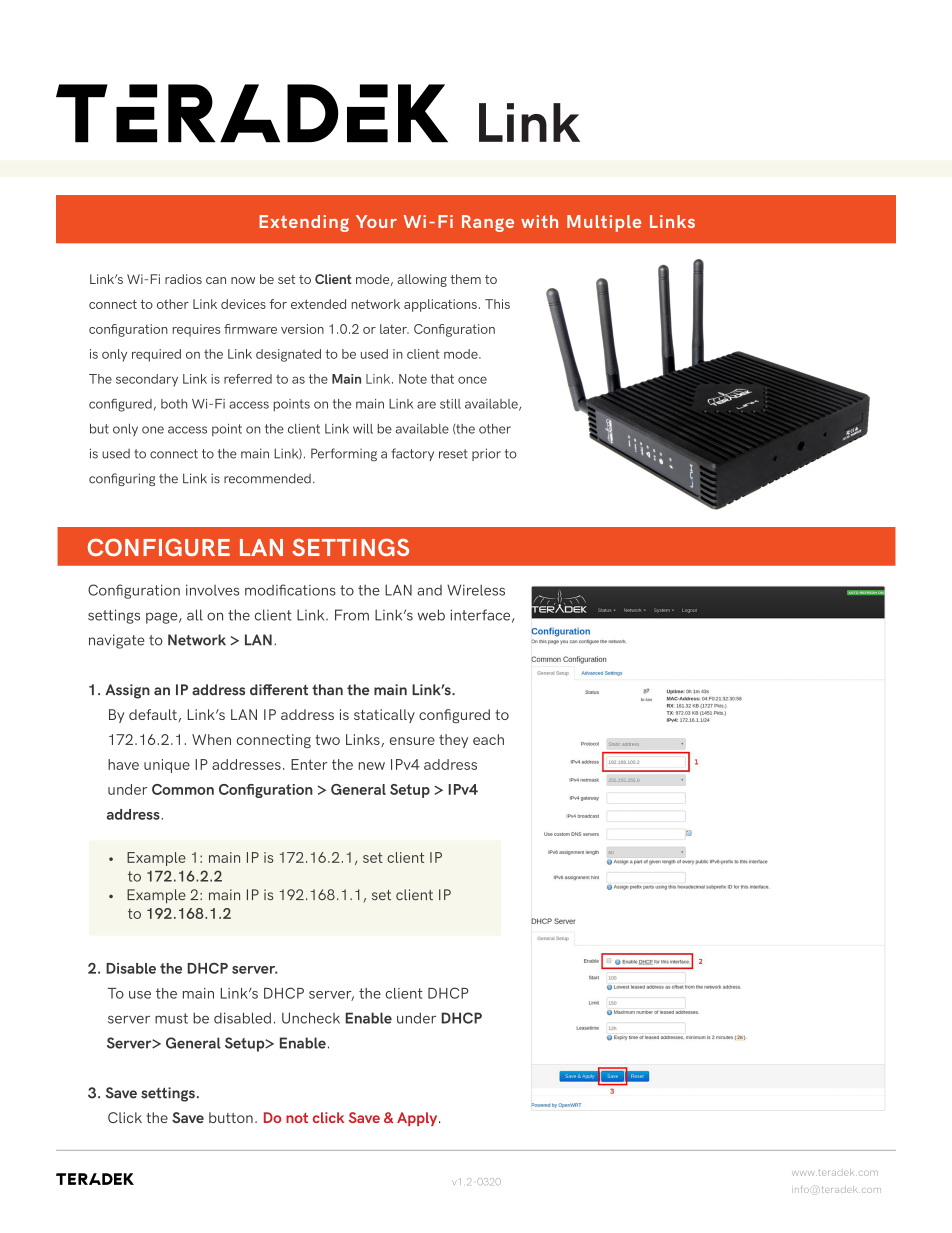 This image has width=952, height=1233. I want to click on must, so click(171, 1018).
